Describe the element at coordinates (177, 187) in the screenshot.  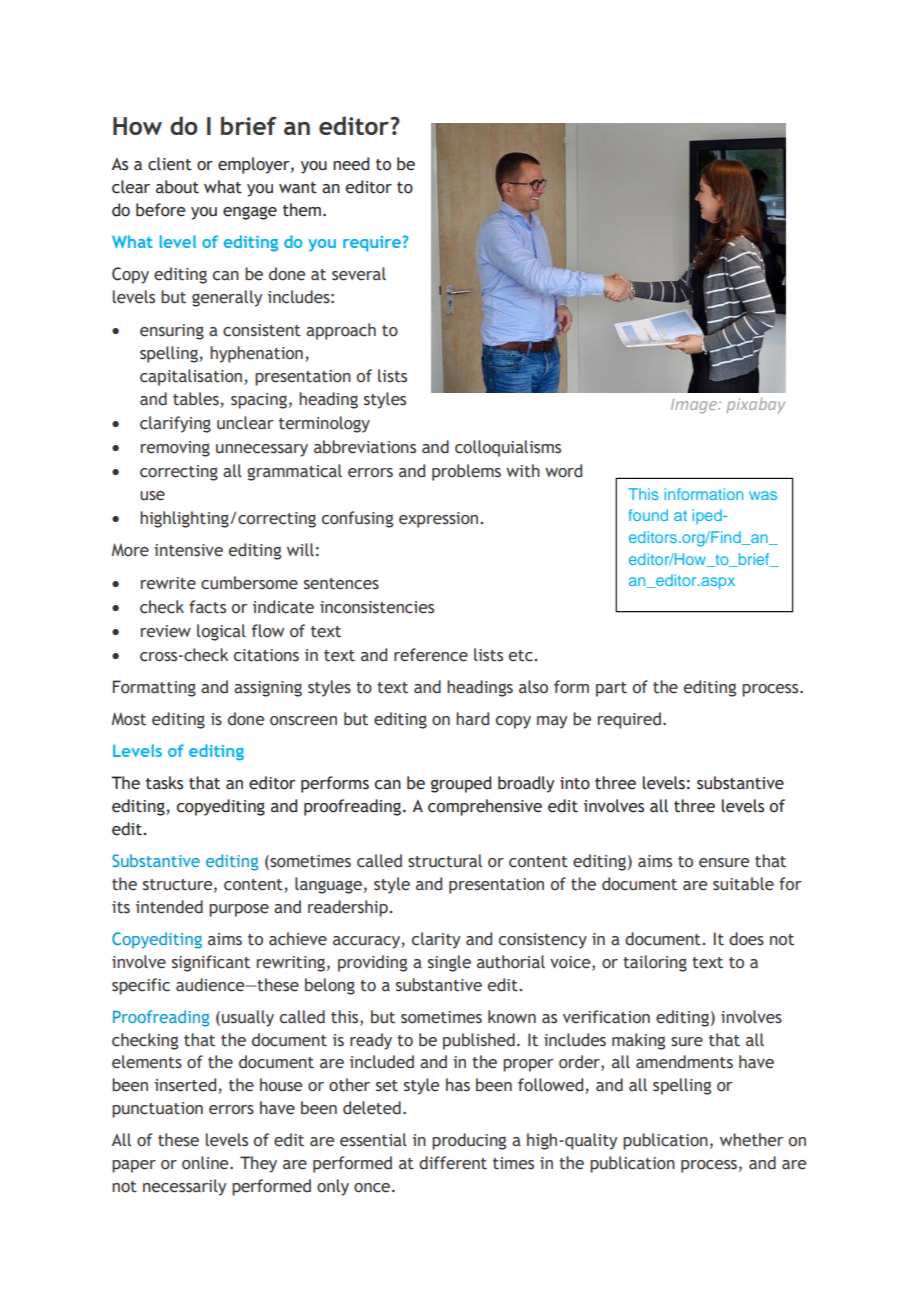
I see `about` at that location.
